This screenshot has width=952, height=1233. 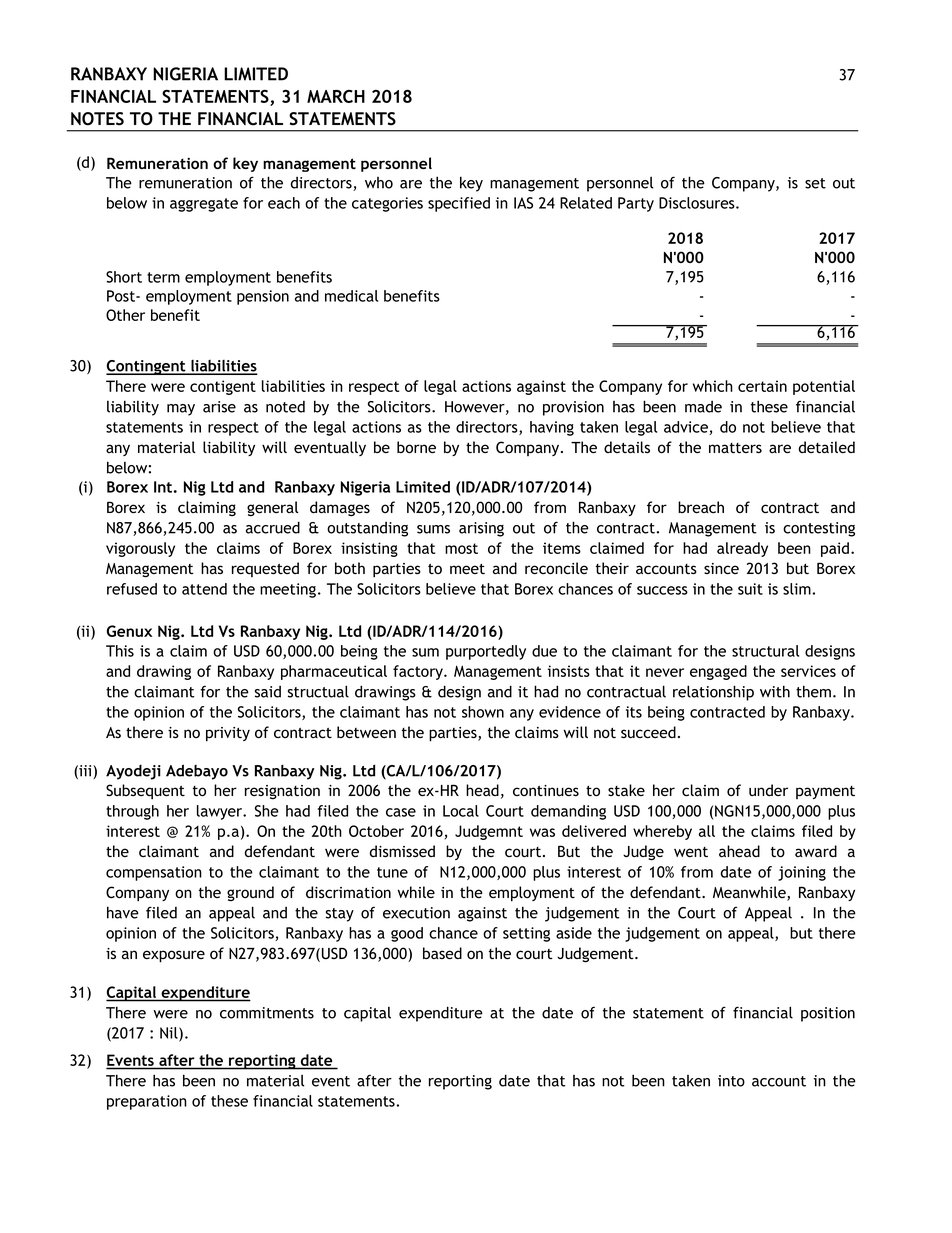 I want to click on preparation, so click(x=147, y=1102).
